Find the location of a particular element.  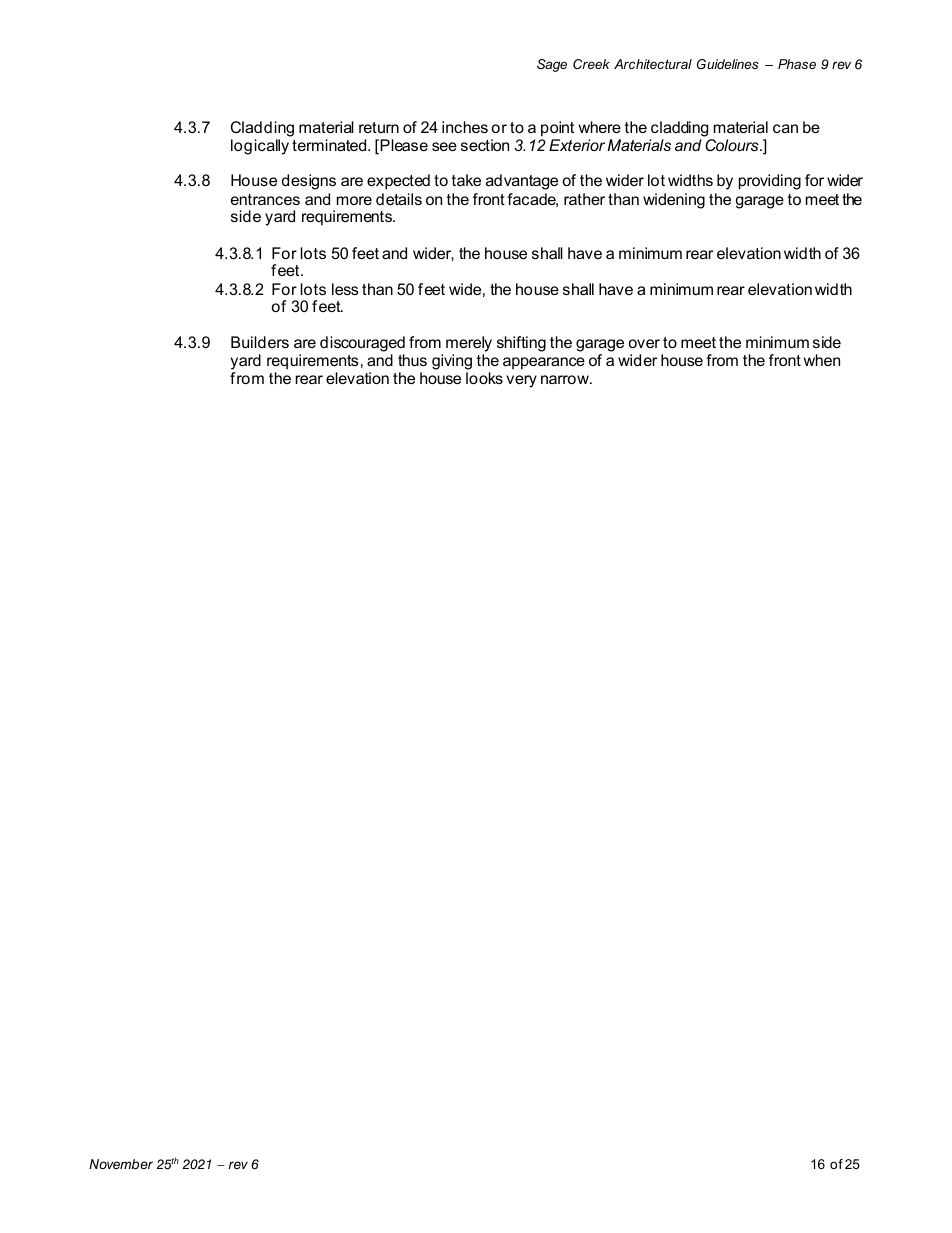

very is located at coordinates (521, 381).
